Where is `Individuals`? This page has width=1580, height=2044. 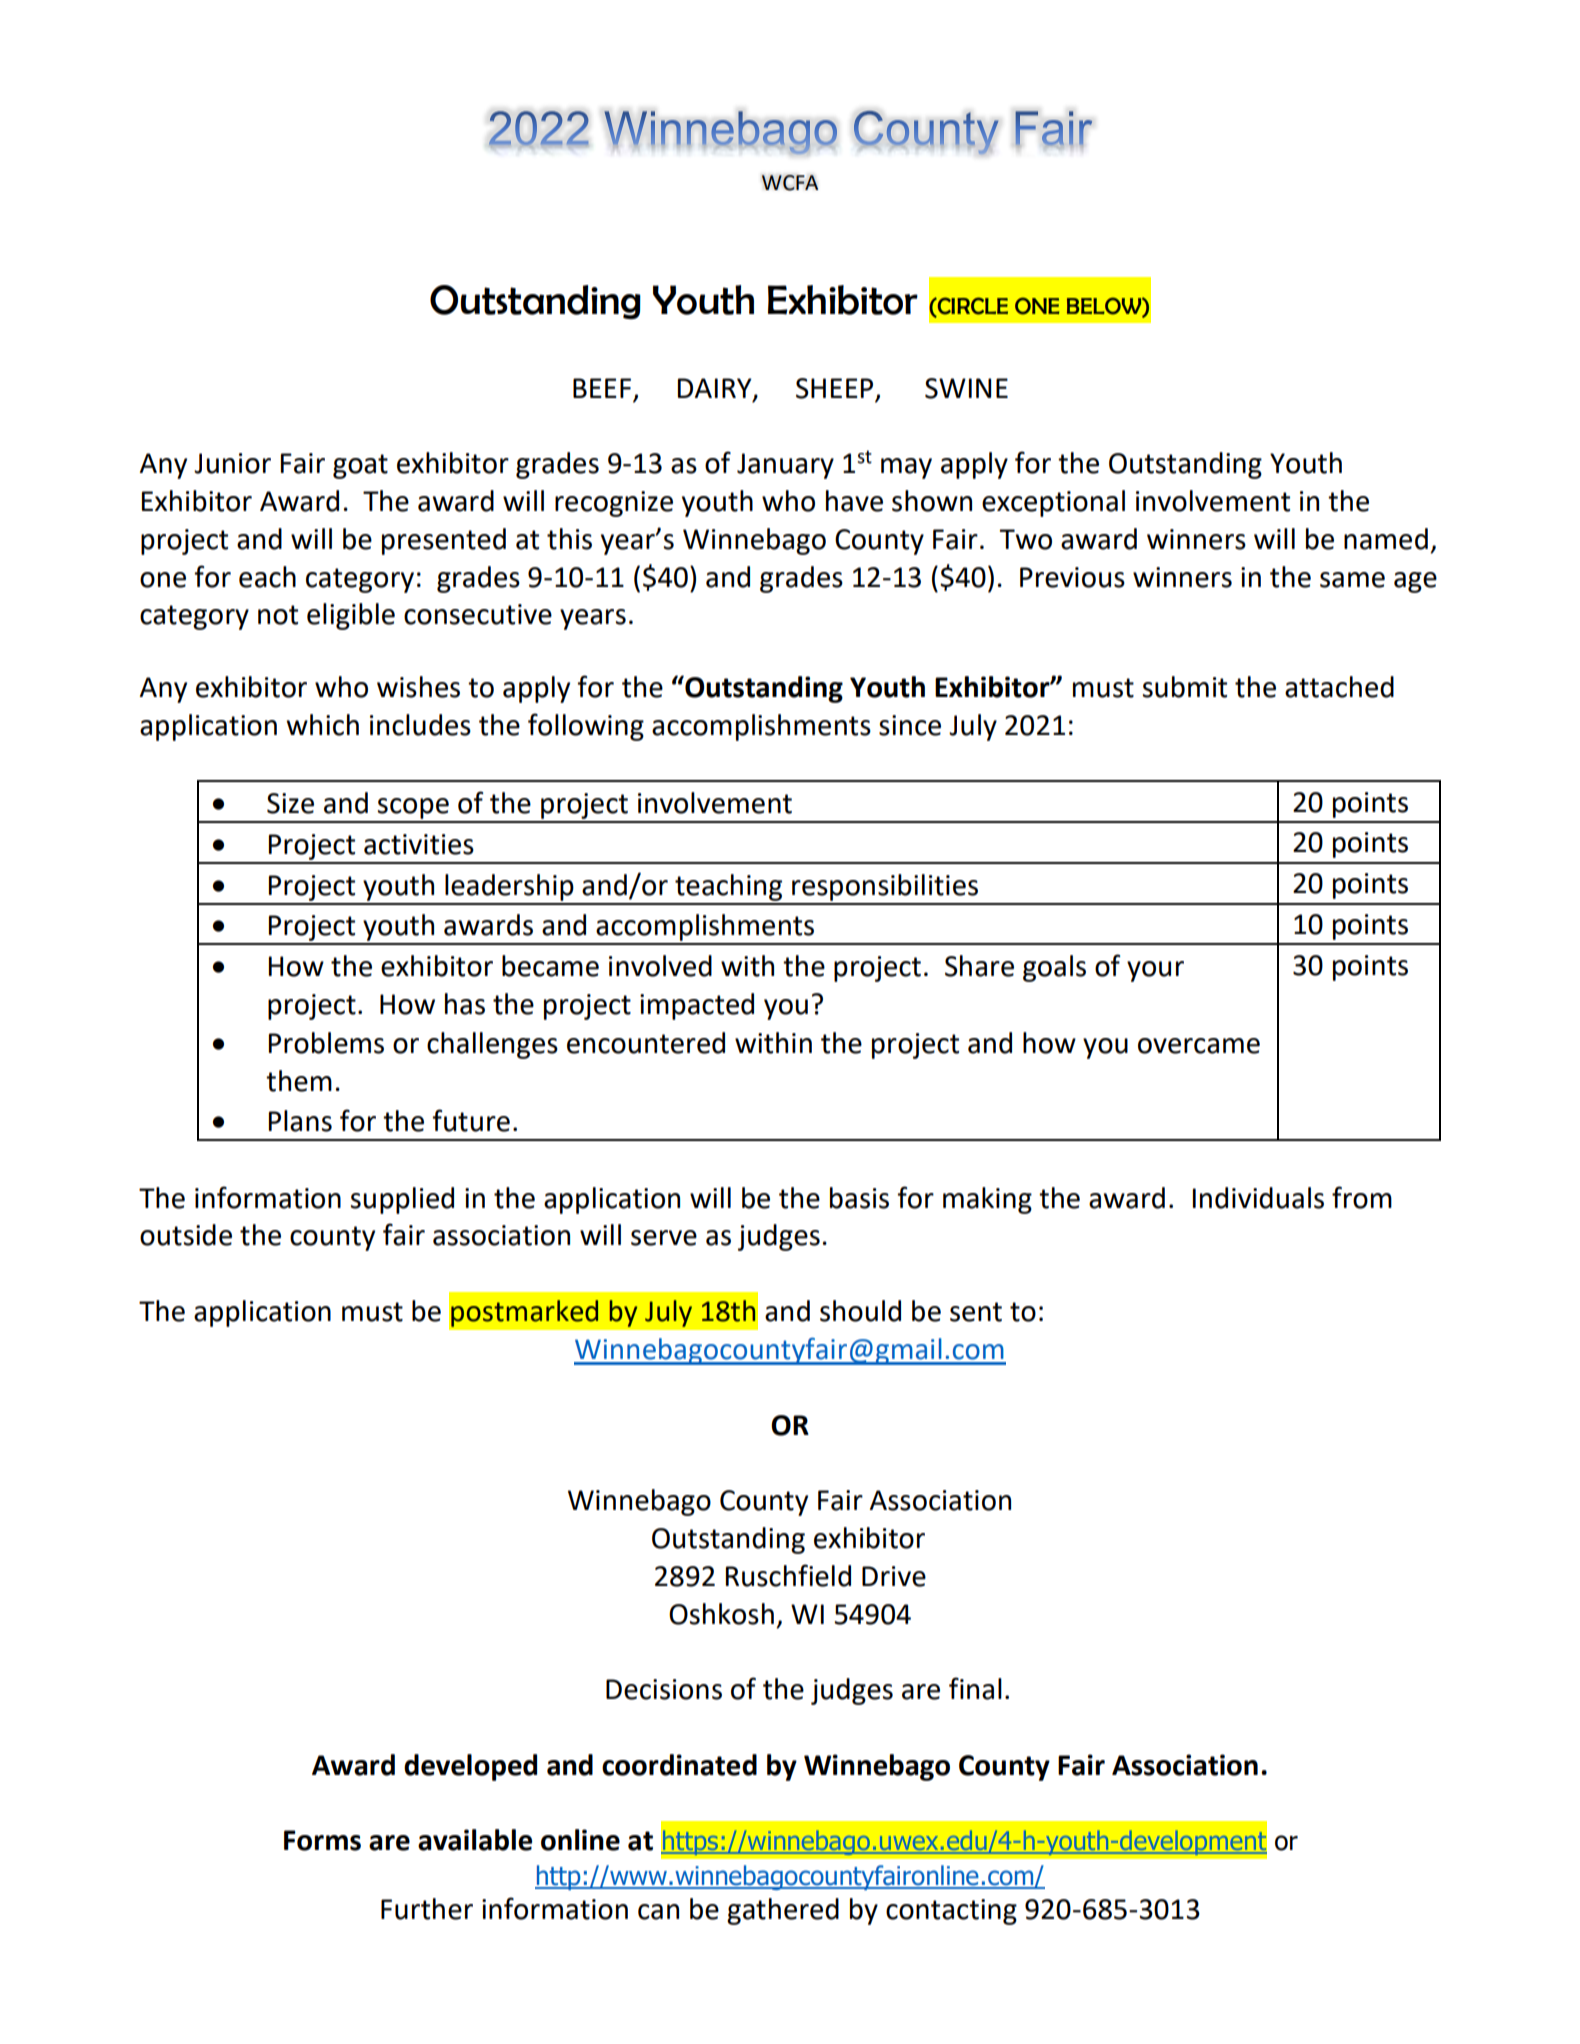
Individuals is located at coordinates (1258, 1198).
